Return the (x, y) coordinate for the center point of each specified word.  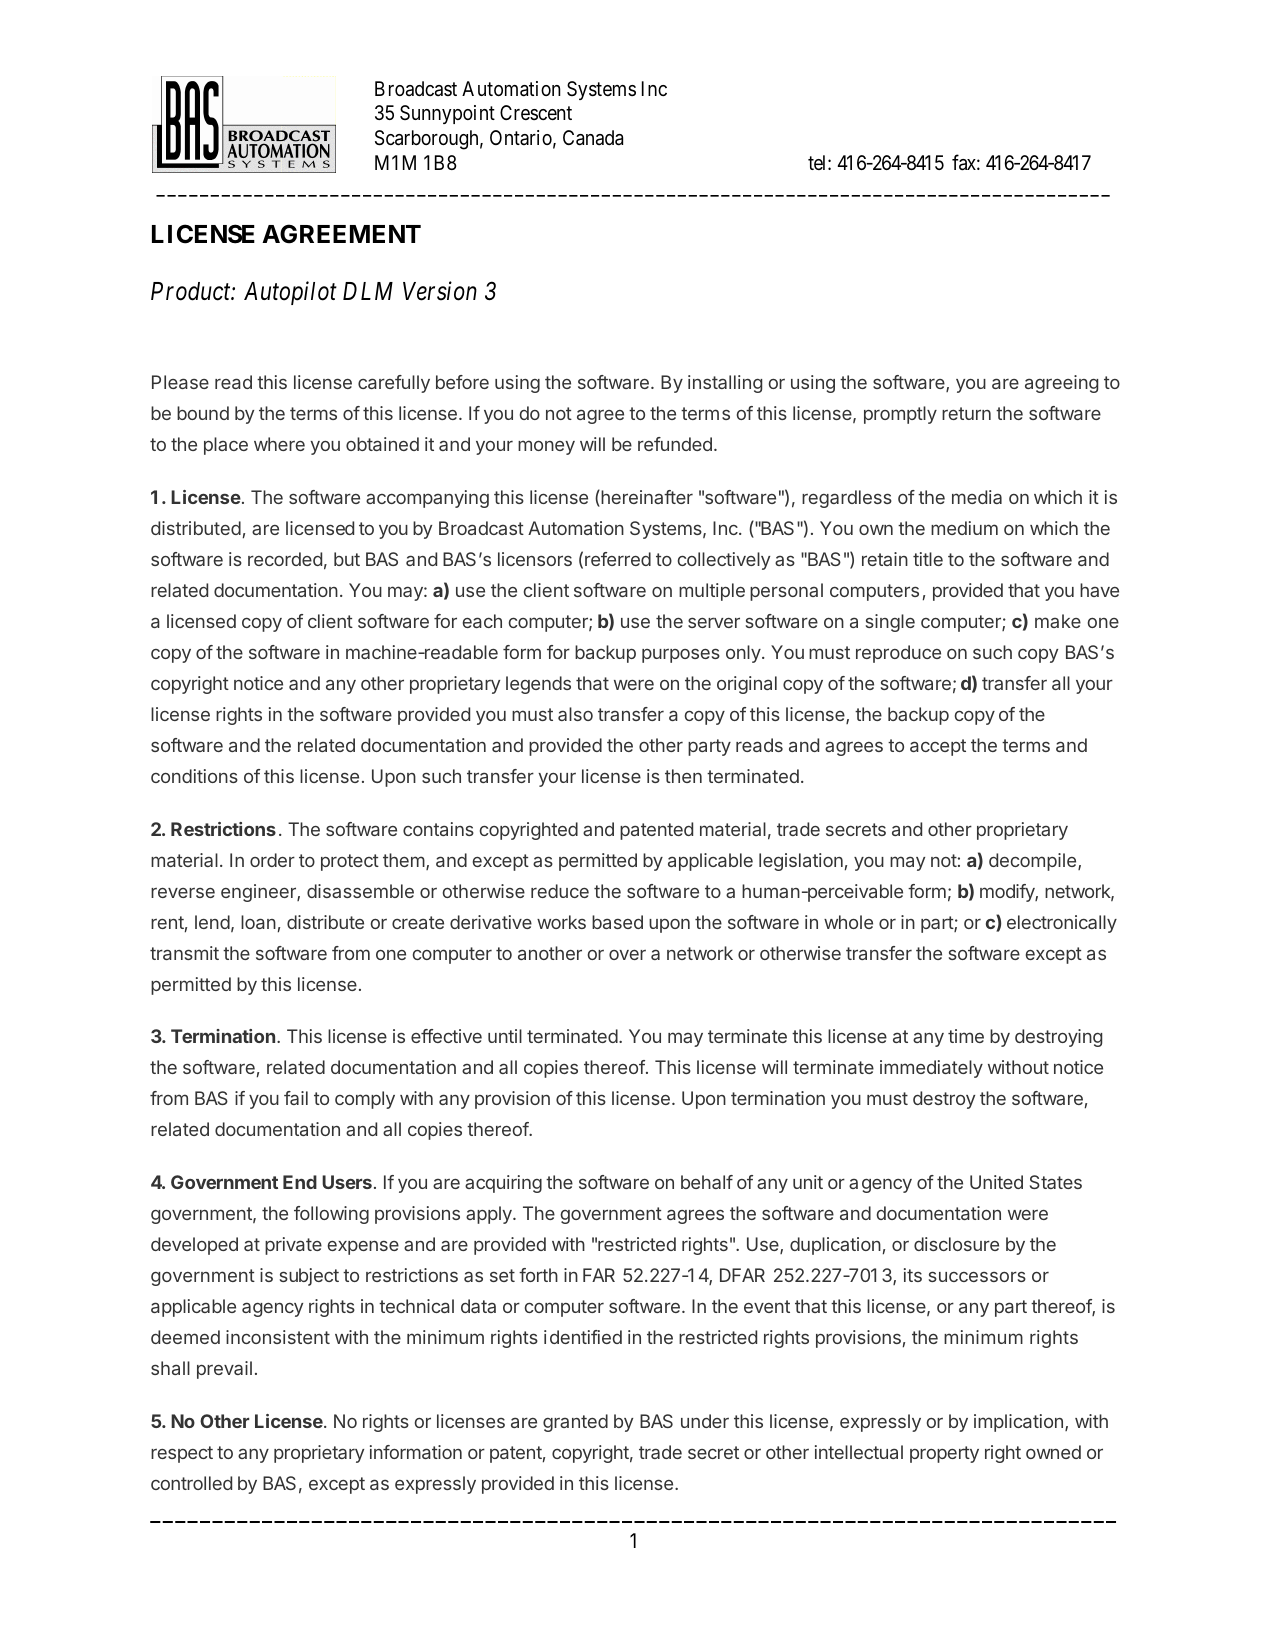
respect (182, 1454)
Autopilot (290, 293)
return (966, 413)
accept (938, 747)
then (683, 776)
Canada (593, 138)
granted (575, 1423)
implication (1018, 1423)
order (272, 860)
